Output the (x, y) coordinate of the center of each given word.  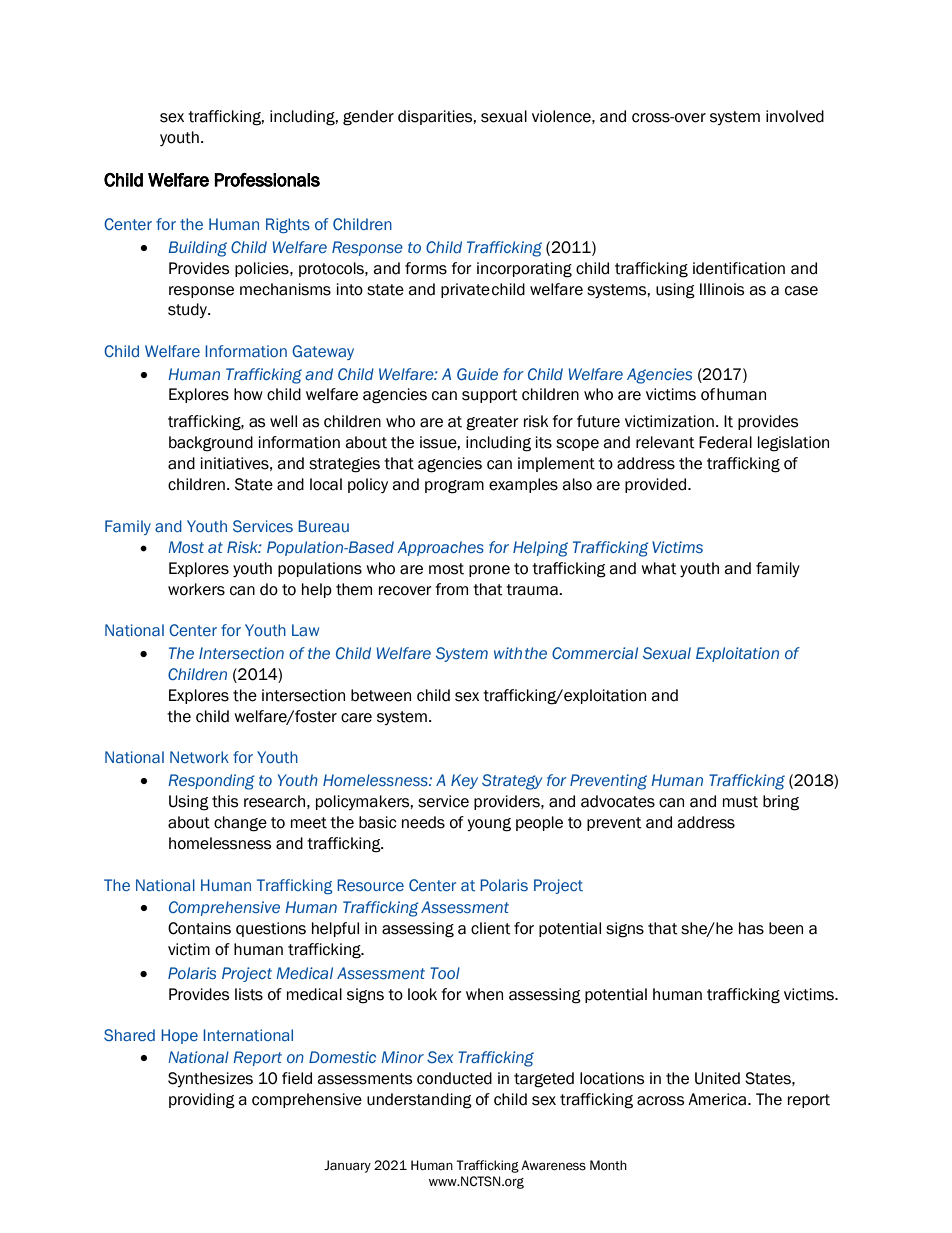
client (491, 928)
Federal (725, 442)
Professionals (267, 180)
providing (202, 1101)
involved (795, 116)
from (451, 589)
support (490, 396)
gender (368, 118)
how (248, 394)
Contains (199, 928)
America (718, 1099)
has (751, 928)
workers (196, 589)
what (659, 568)
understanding (419, 1101)
